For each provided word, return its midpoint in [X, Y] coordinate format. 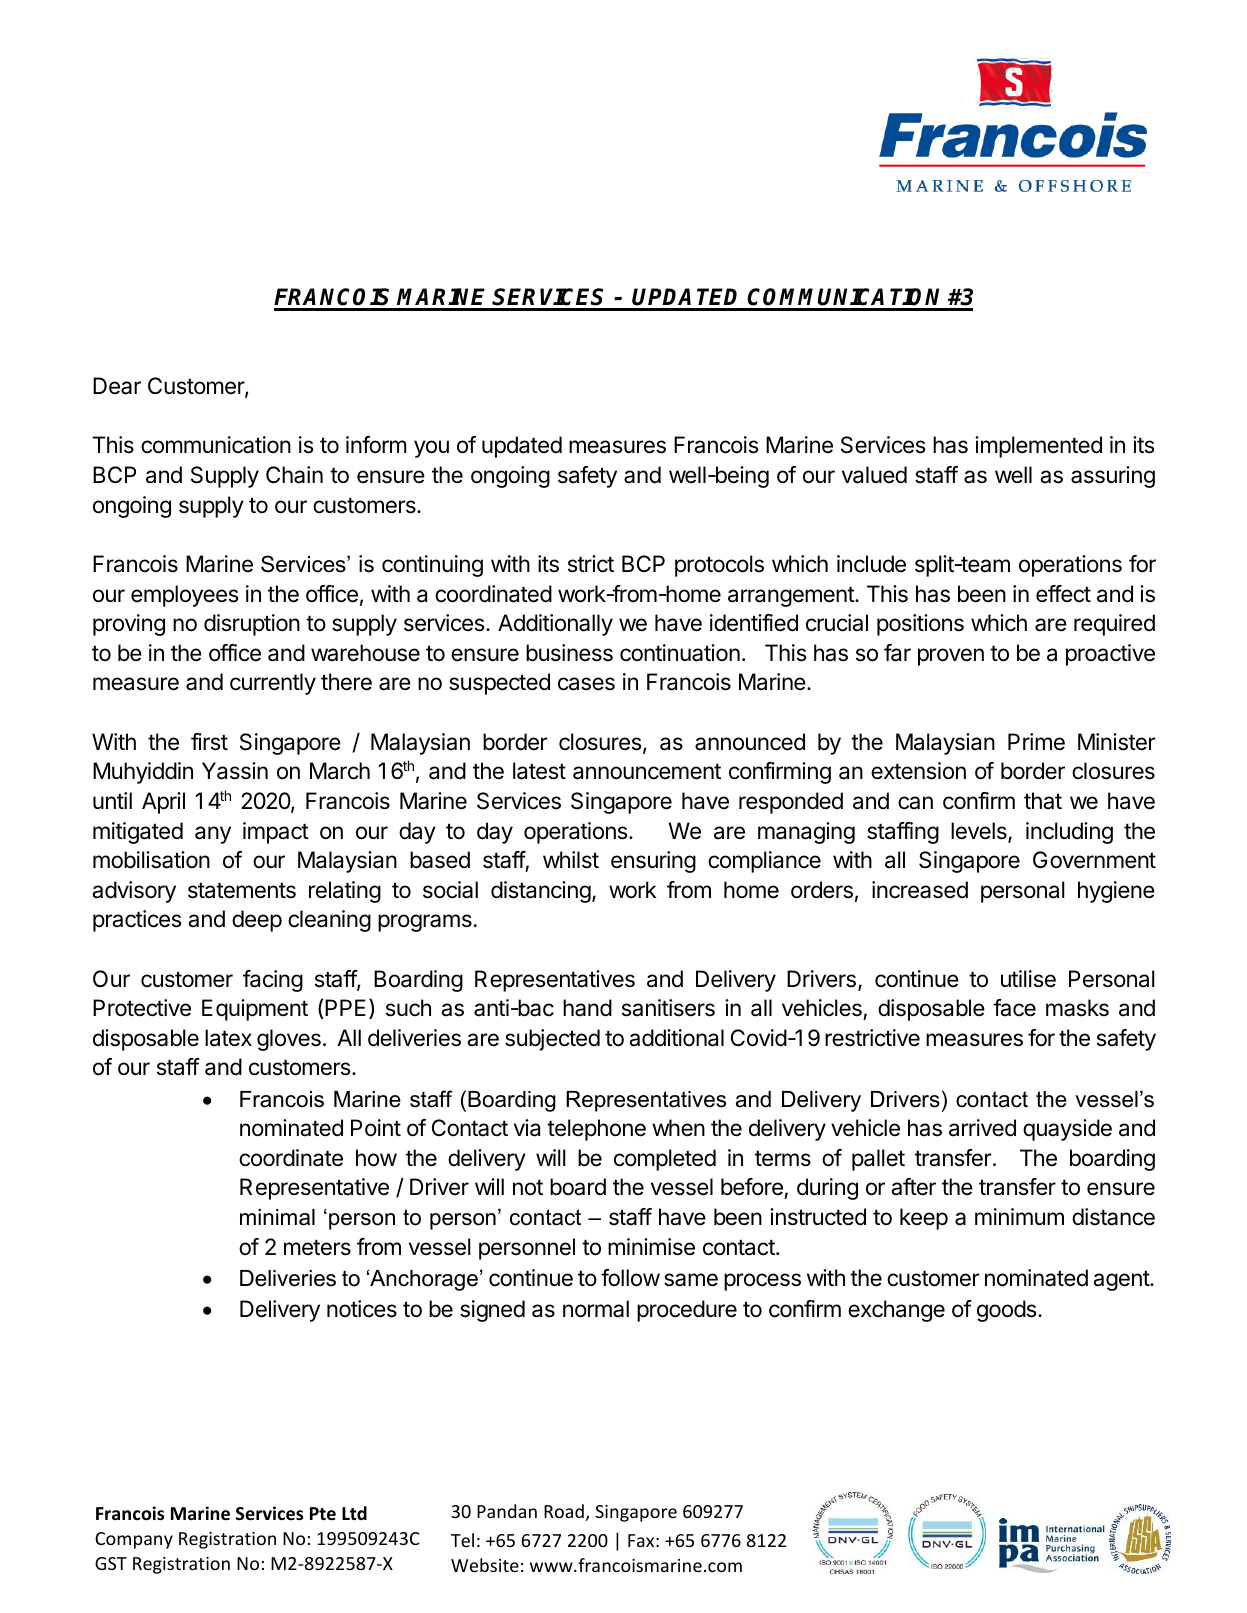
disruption [252, 625]
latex [228, 1038]
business [569, 653]
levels [980, 832]
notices [362, 1309]
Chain [294, 475]
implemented [1038, 447]
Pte [323, 1514]
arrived [982, 1128]
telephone [596, 1130]
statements [242, 890]
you [431, 449]
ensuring [653, 862]
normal [596, 1309]
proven [951, 657]
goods [1008, 1311]
